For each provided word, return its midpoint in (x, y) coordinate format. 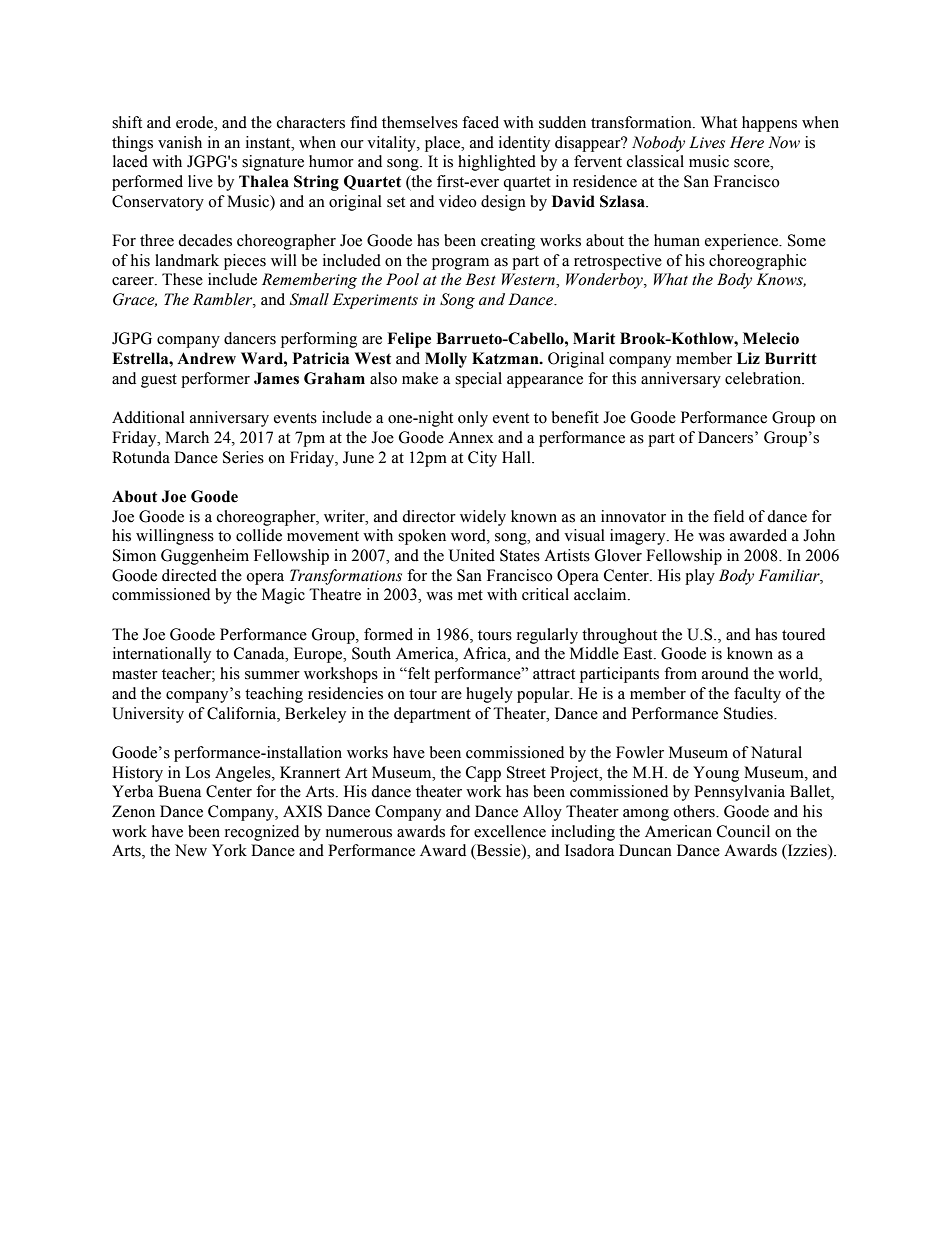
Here (747, 142)
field (728, 516)
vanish (180, 142)
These (182, 279)
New (191, 850)
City (482, 459)
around (725, 673)
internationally (162, 655)
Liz (748, 358)
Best (480, 279)
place (444, 144)
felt (418, 673)
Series (243, 457)
